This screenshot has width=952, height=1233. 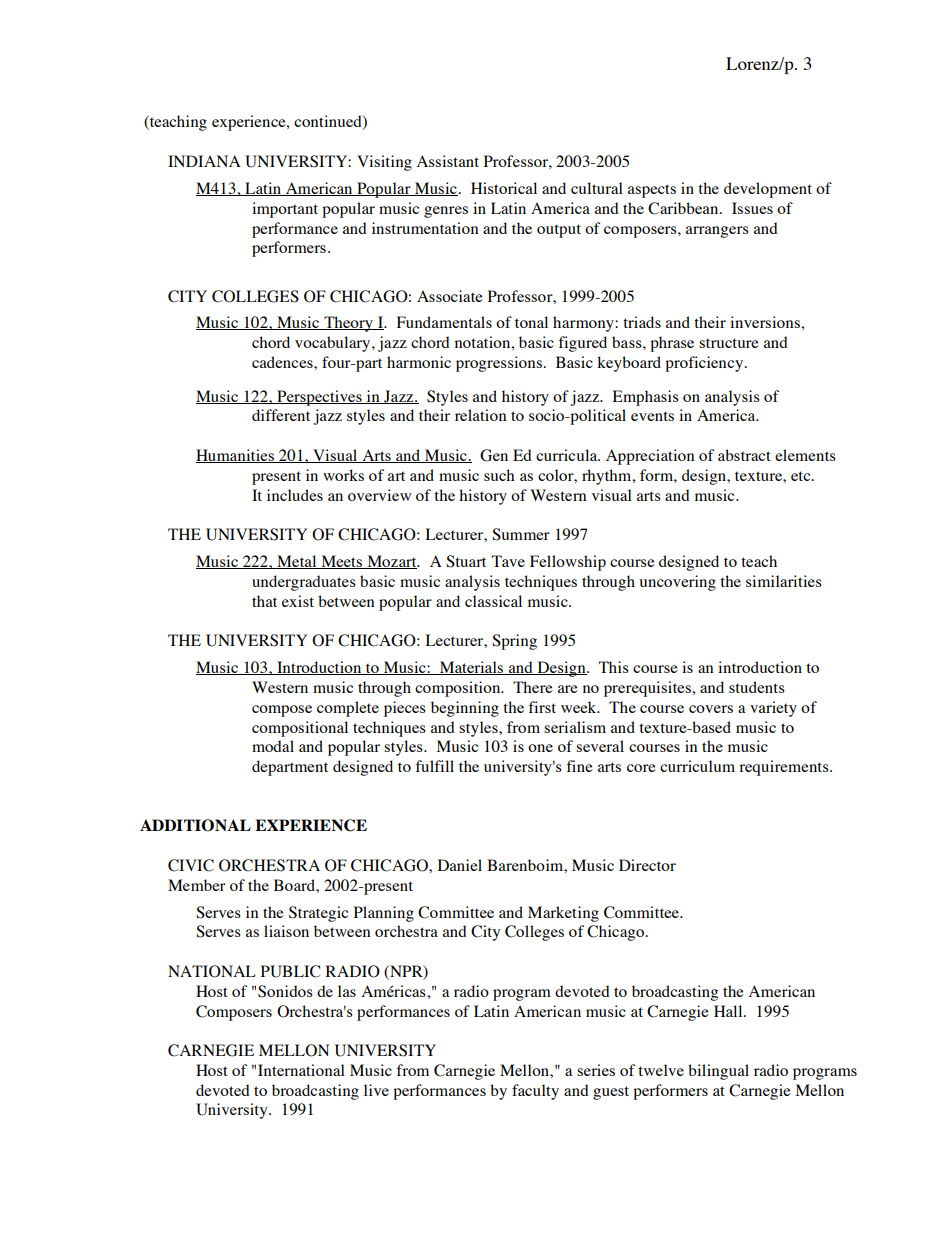 I want to click on that, so click(x=264, y=601).
